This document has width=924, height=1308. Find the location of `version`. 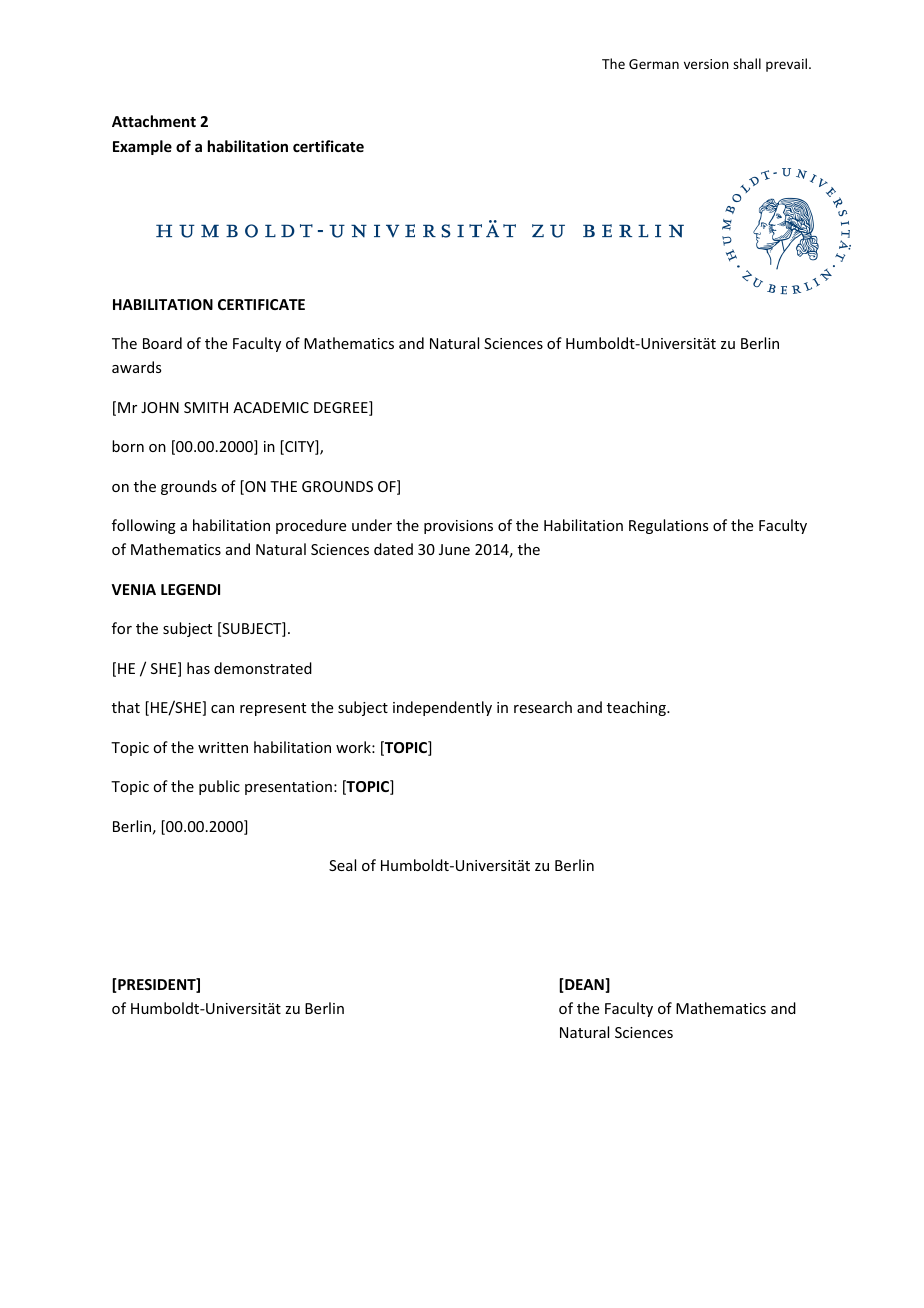

version is located at coordinates (706, 64).
